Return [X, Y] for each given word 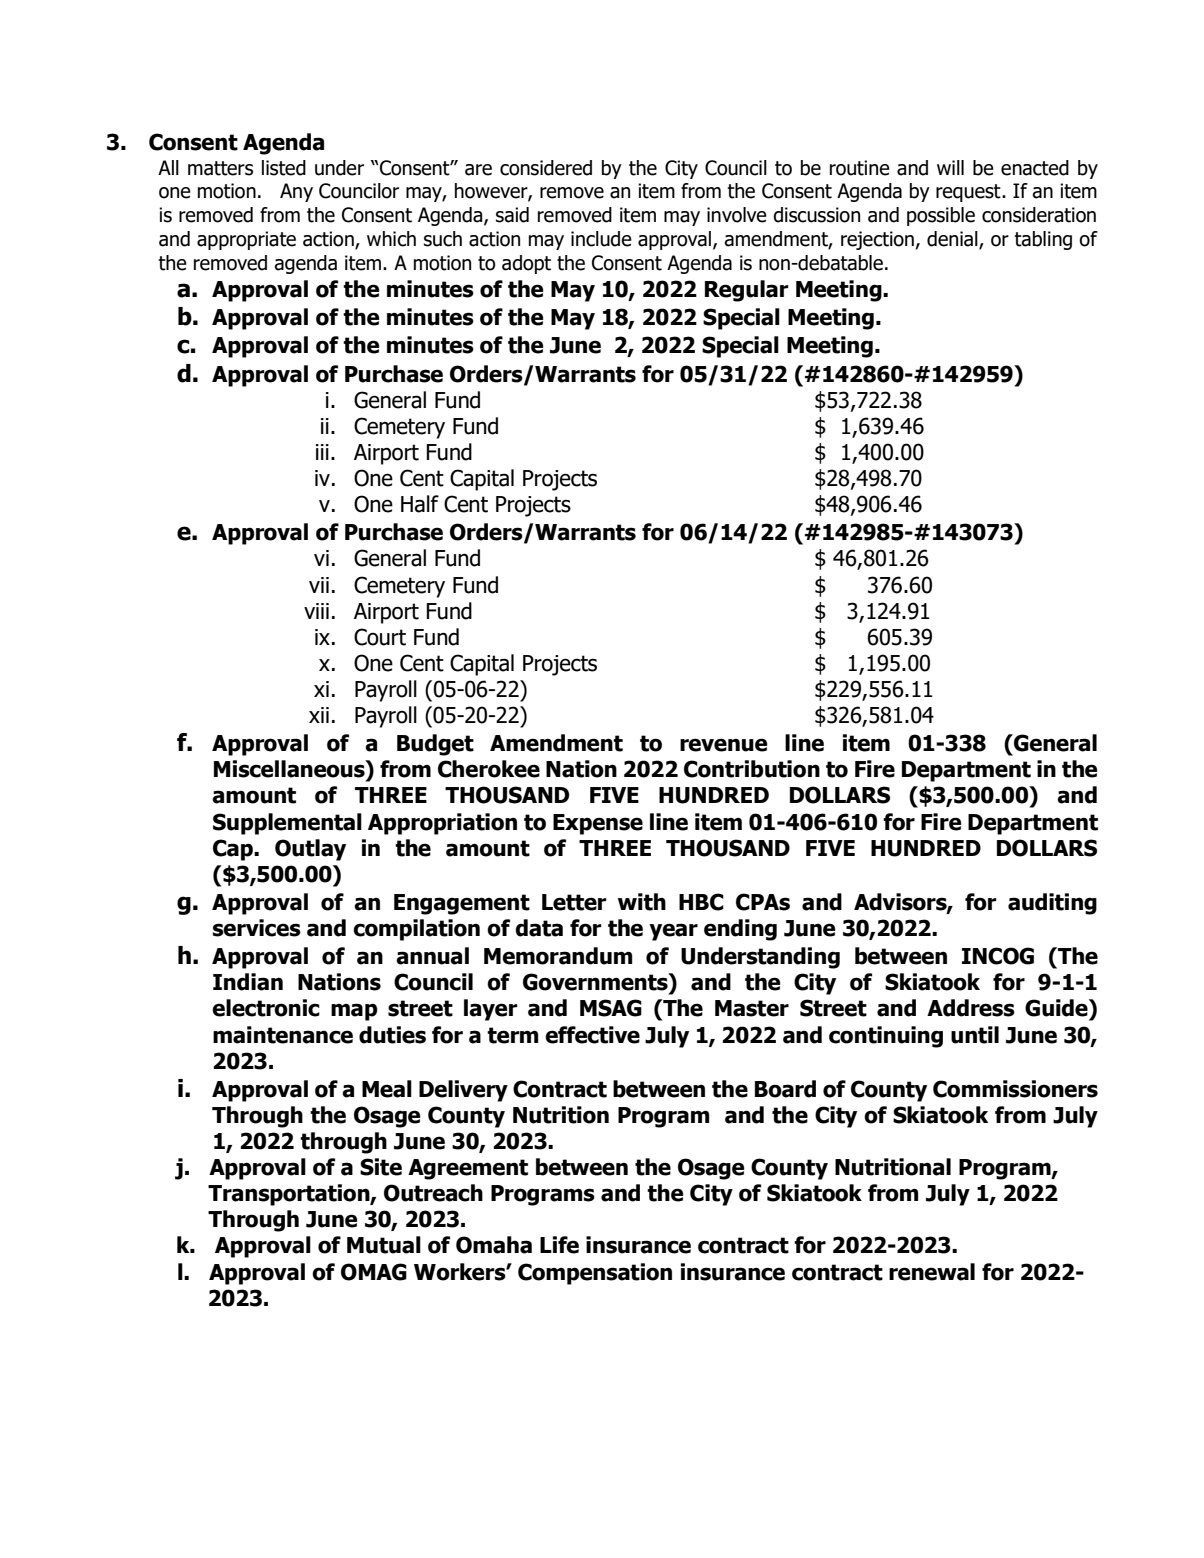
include [601, 239]
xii [319, 715]
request [969, 193]
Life [559, 1245]
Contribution [752, 769]
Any [296, 192]
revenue [723, 745]
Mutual [384, 1245]
